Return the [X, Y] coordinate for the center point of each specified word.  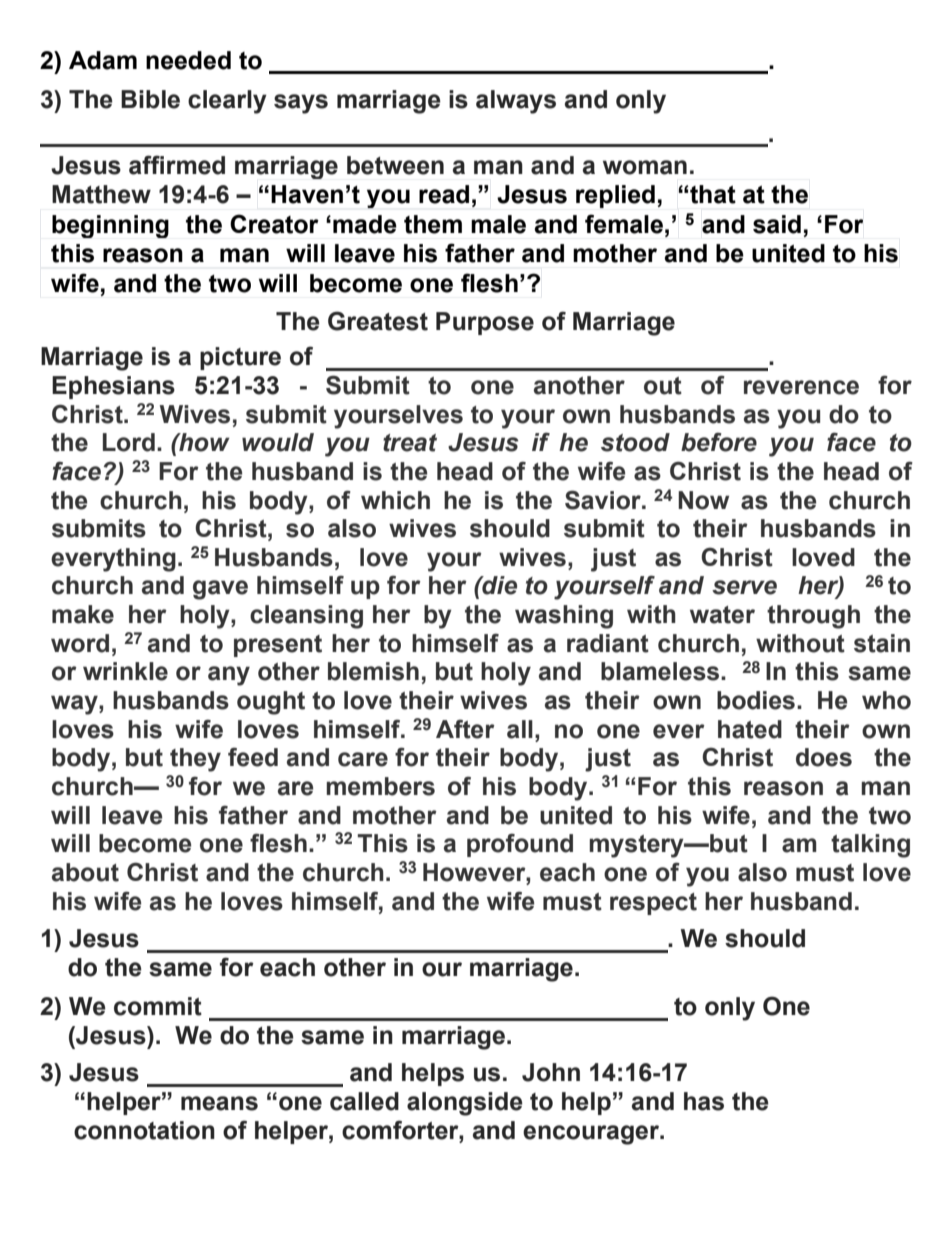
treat [410, 443]
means [219, 1103]
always [516, 102]
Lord [129, 442]
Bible [150, 99]
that [712, 194]
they [195, 760]
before [719, 442]
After [465, 729]
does [824, 757]
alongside [465, 1104]
